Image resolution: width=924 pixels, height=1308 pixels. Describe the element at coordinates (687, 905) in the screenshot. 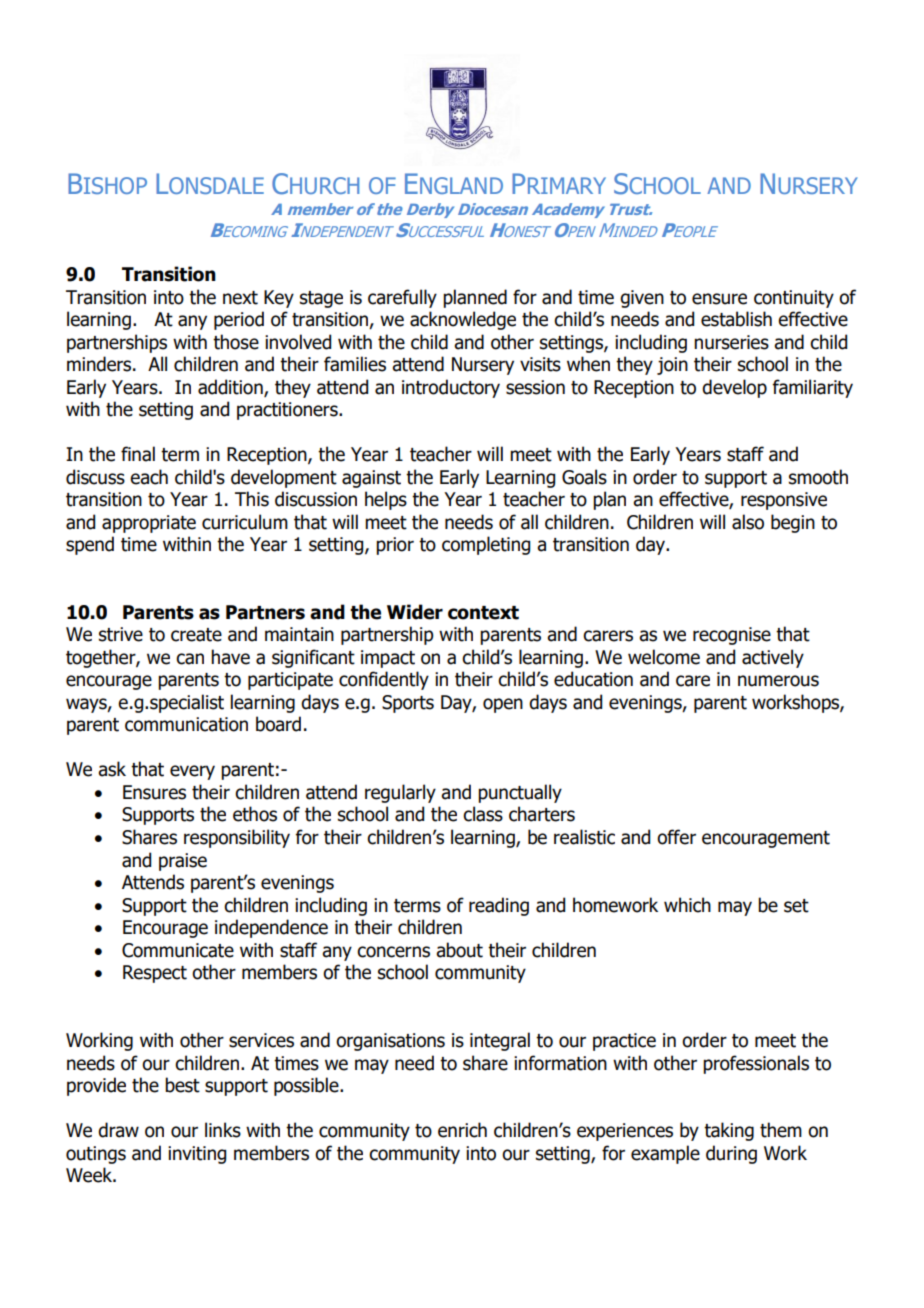

I see `which` at that location.
